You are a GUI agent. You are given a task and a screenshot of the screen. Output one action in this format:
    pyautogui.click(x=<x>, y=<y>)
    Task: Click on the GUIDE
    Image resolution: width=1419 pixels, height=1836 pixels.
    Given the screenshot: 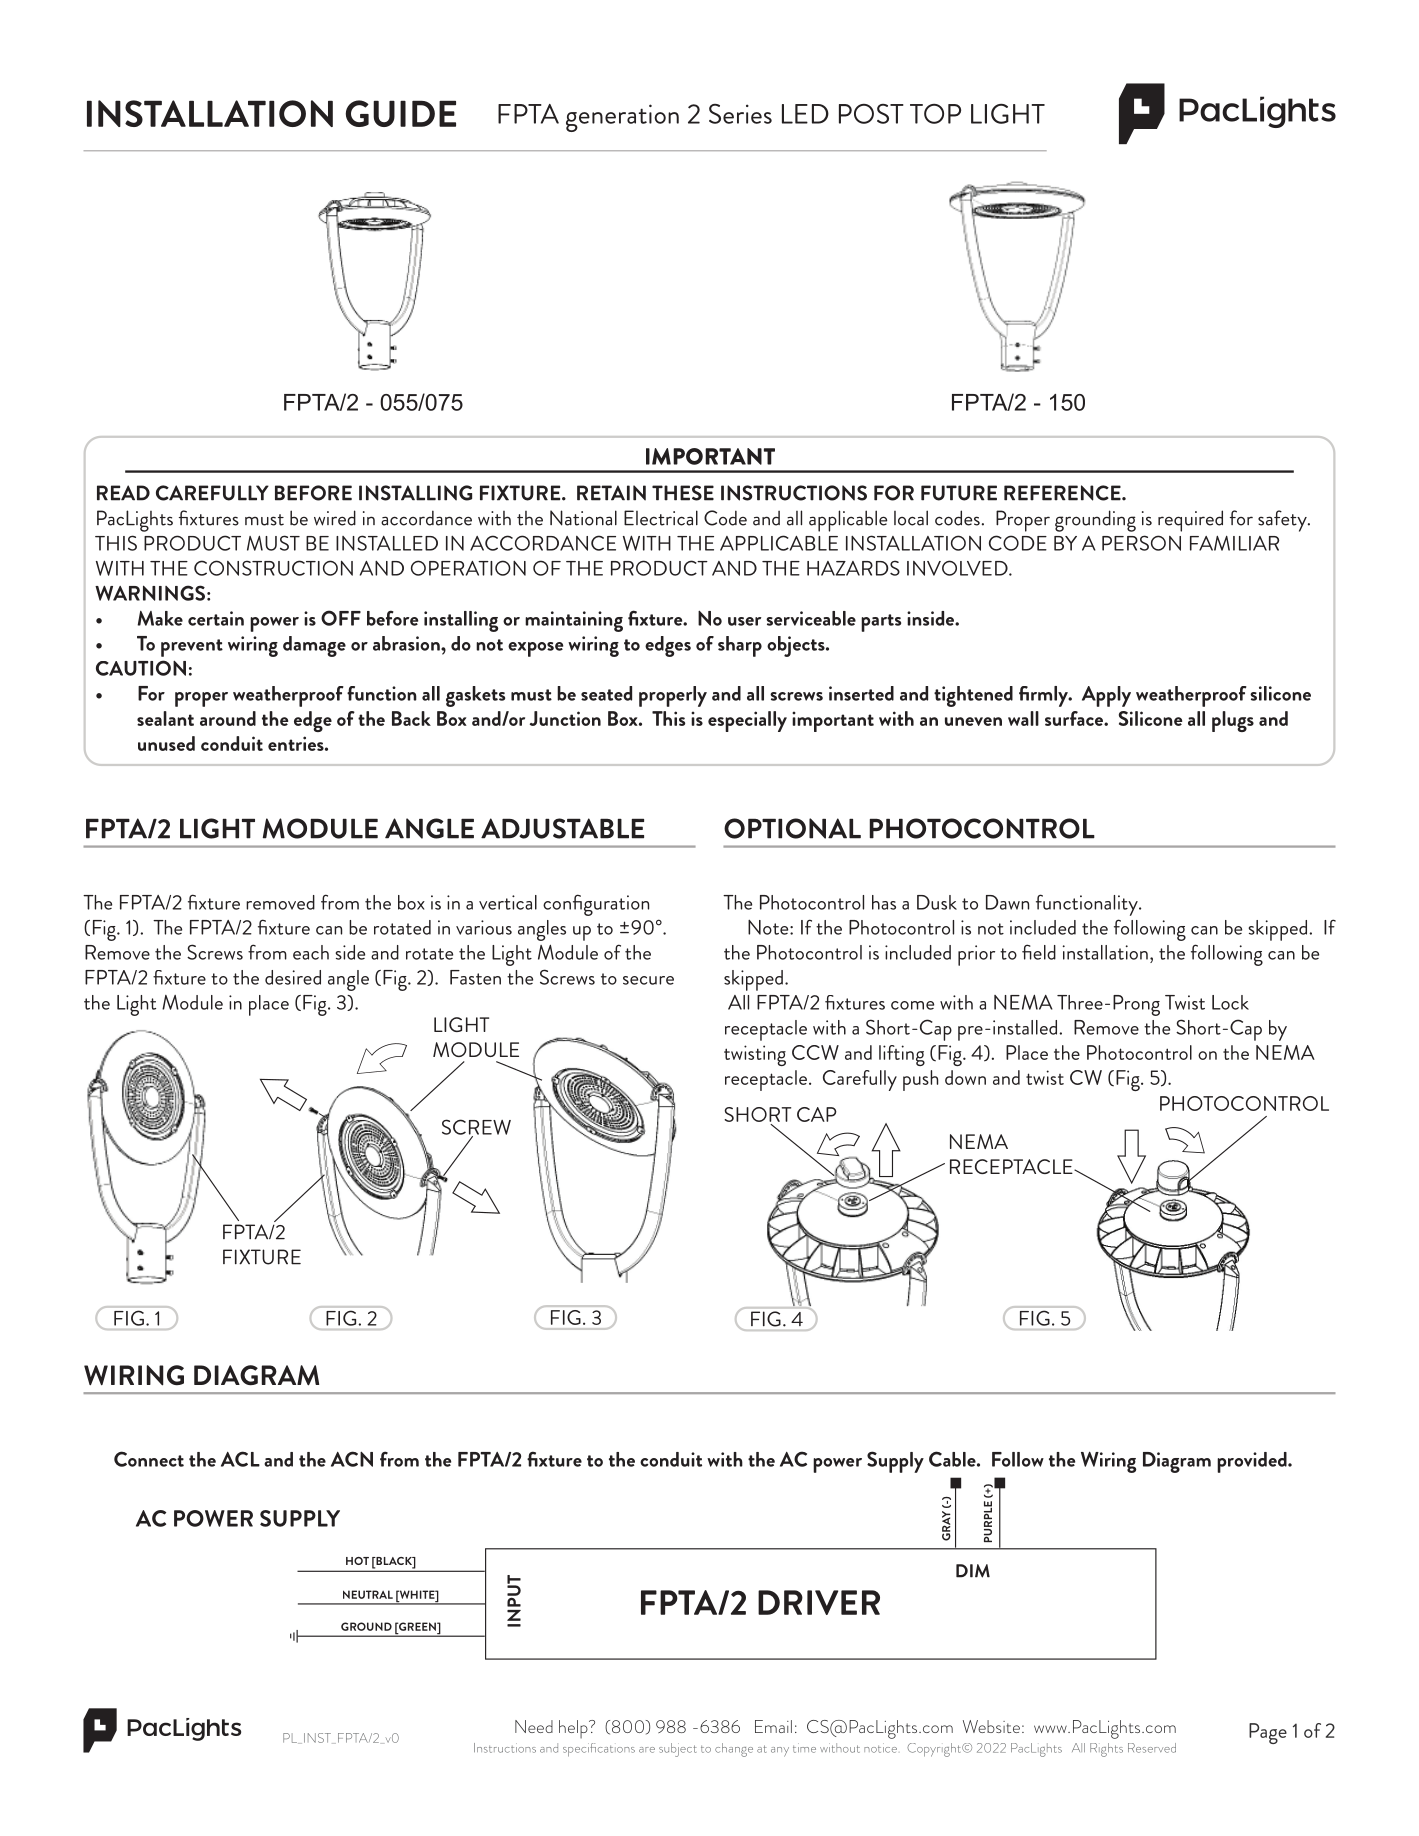 What is the action you would take?
    pyautogui.click(x=401, y=113)
